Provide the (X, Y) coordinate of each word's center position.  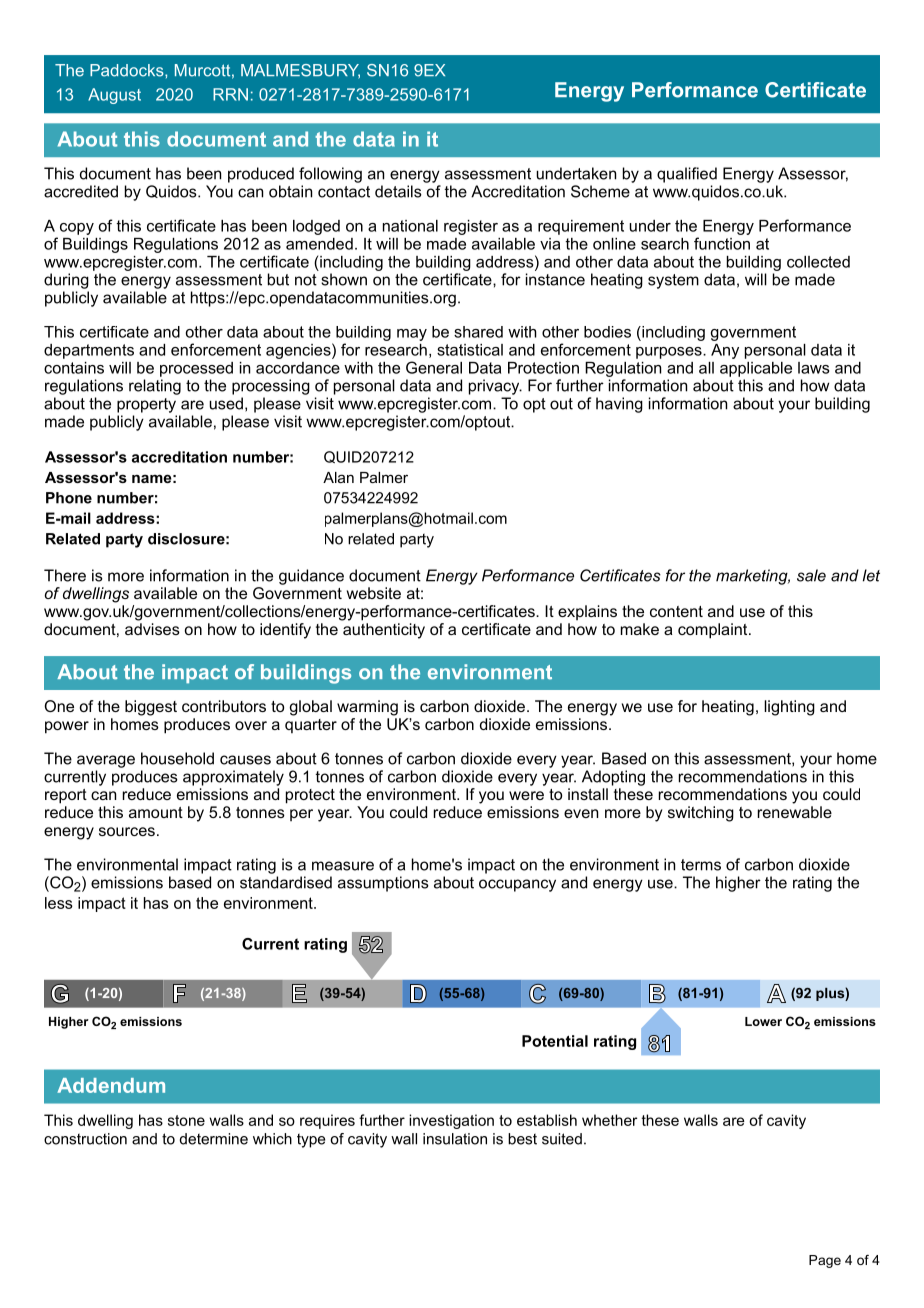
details (398, 191)
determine (214, 1139)
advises (152, 629)
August (114, 96)
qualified (687, 175)
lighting (789, 708)
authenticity (384, 631)
